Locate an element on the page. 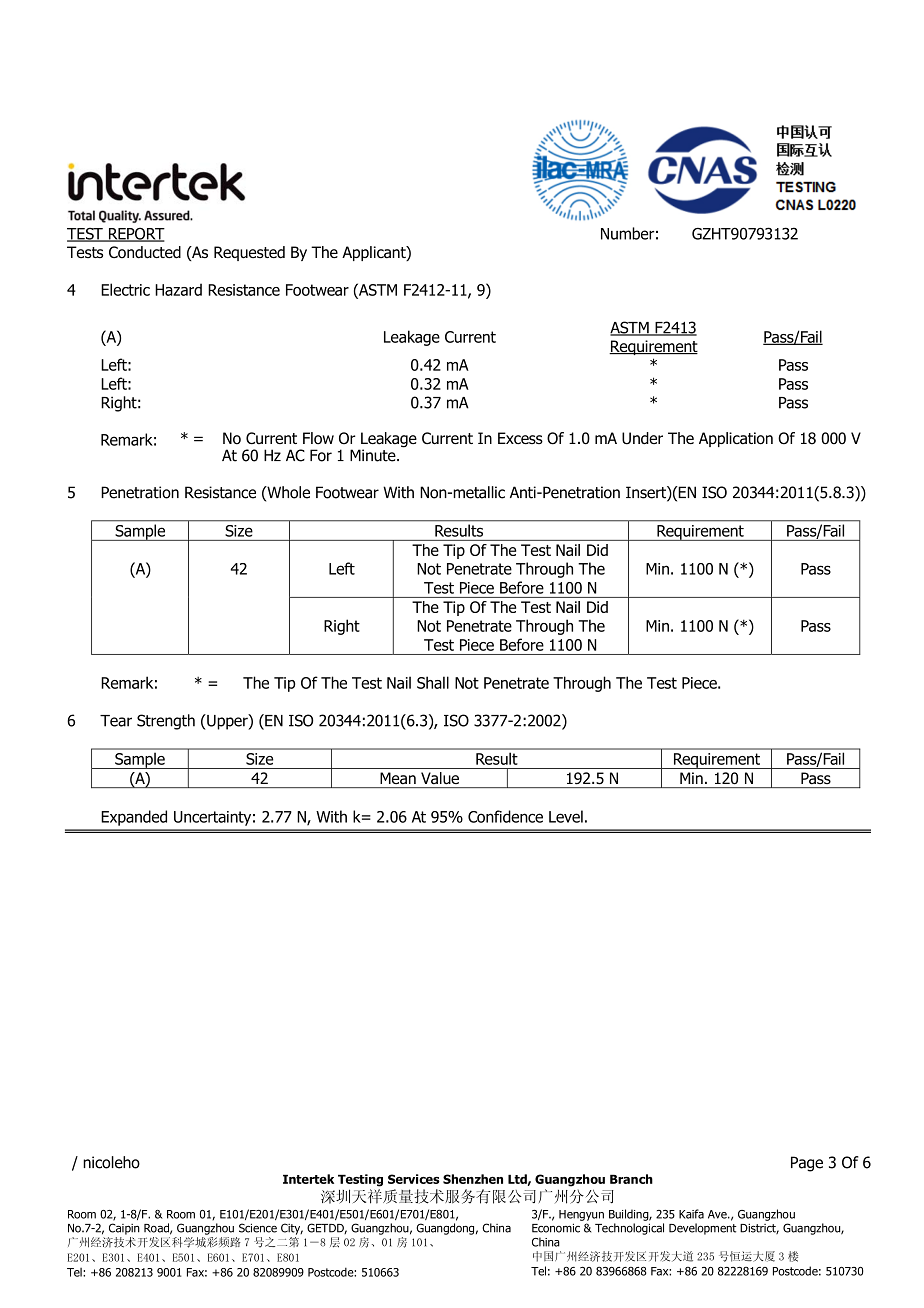 The width and height of the document is (924, 1308). Kaifa is located at coordinates (691, 1214).
